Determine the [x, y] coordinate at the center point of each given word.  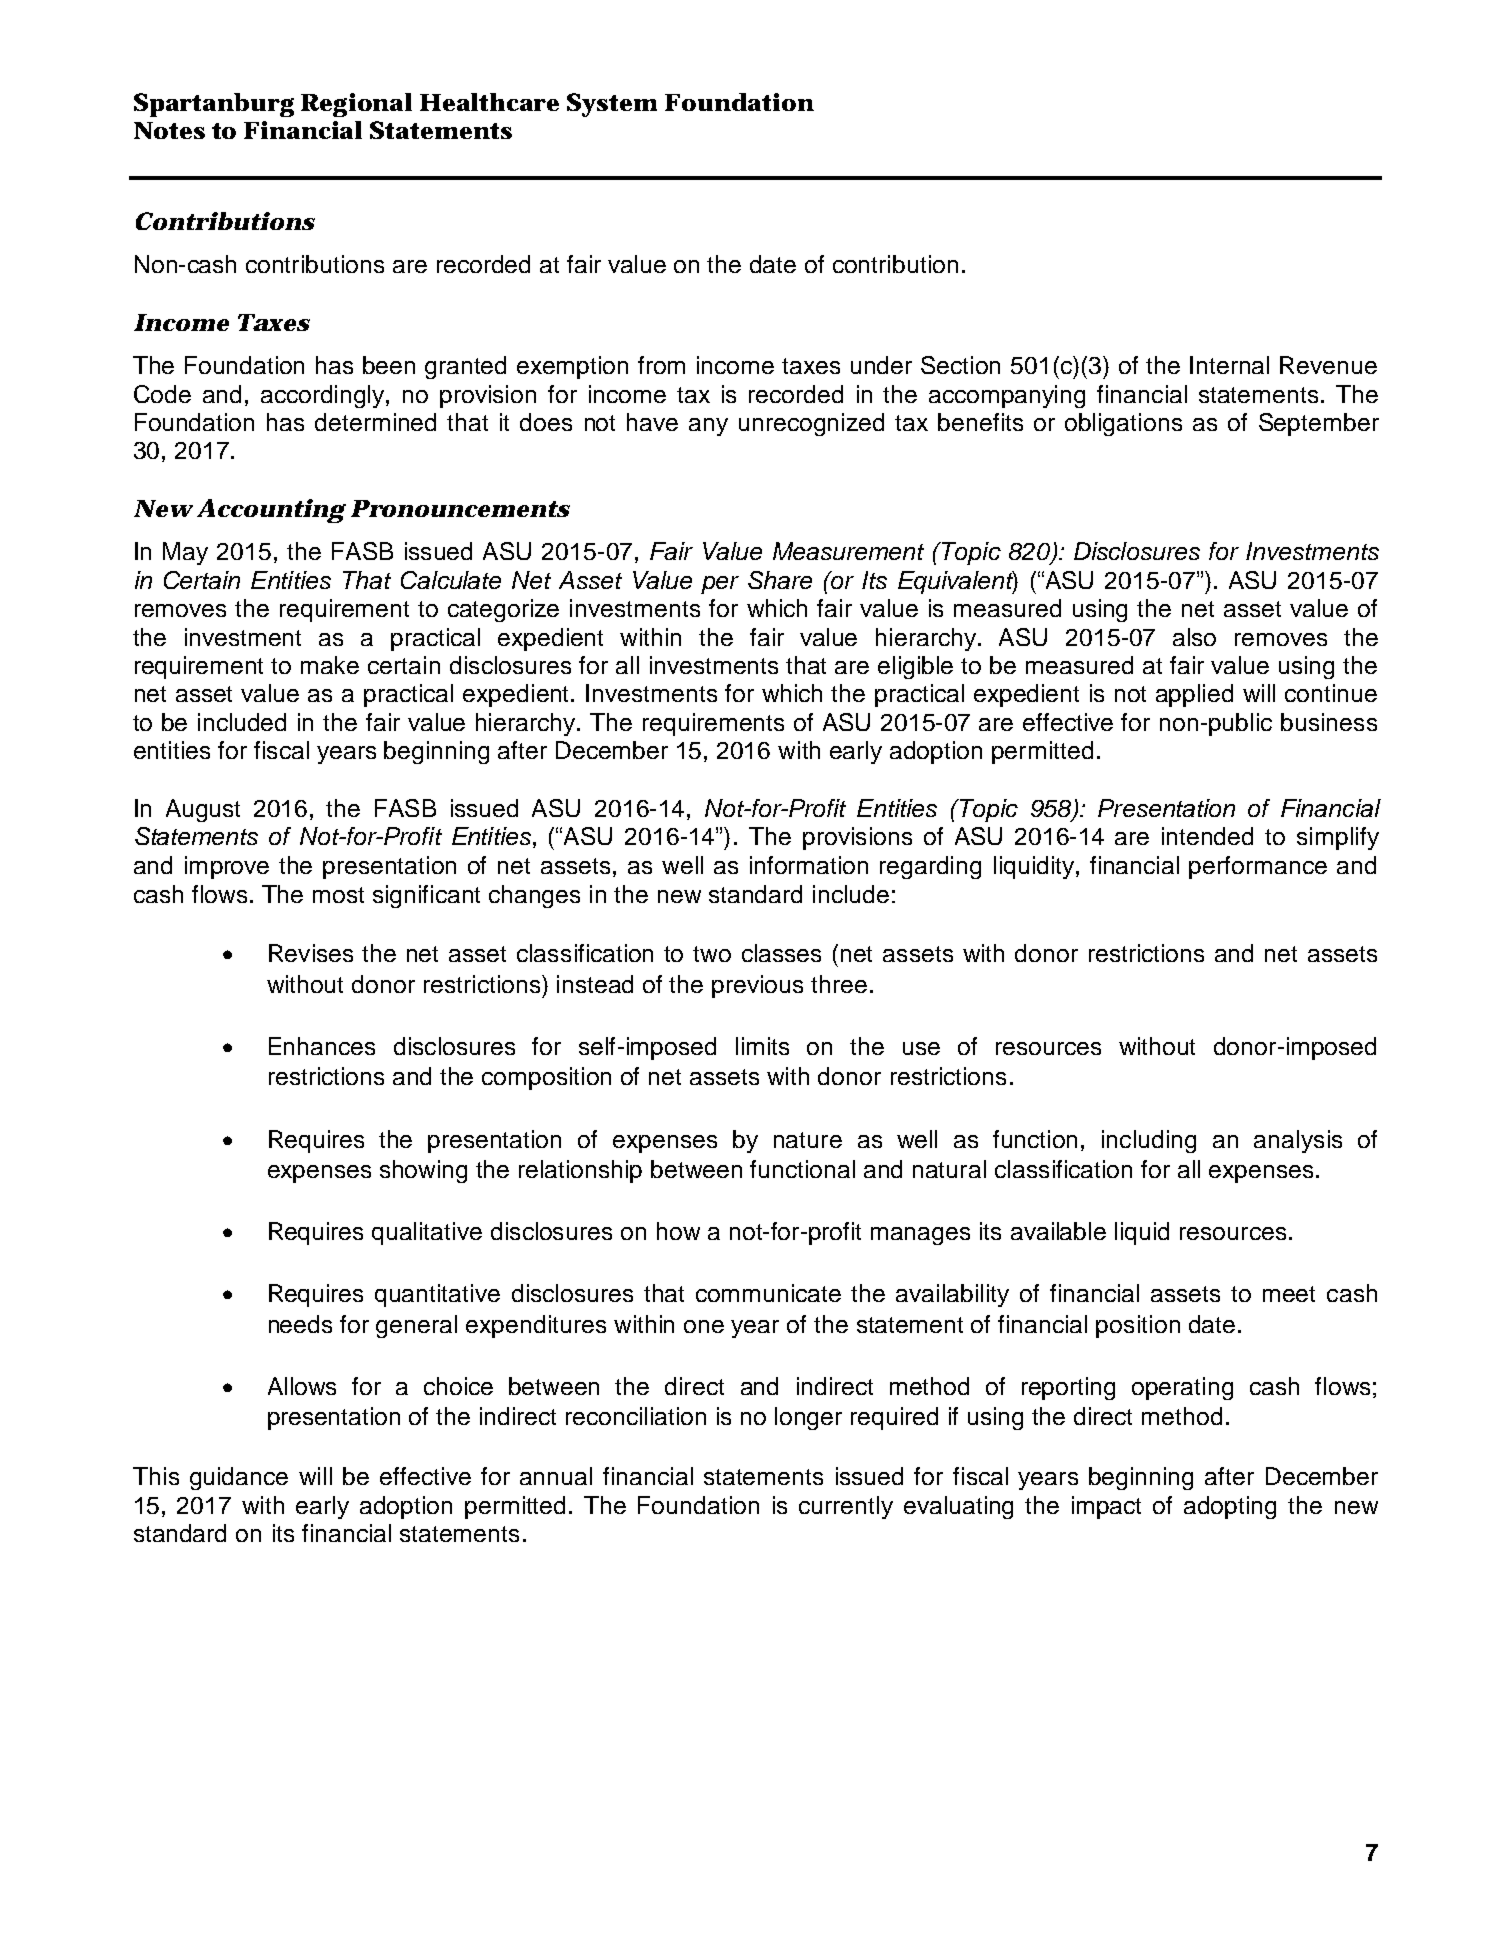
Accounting [271, 511]
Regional [356, 105]
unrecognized [811, 424]
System [612, 105]
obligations [1123, 424]
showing [423, 1171]
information [809, 865]
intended [1207, 836]
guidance [239, 1478]
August [203, 810]
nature [808, 1140]
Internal [1229, 365]
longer [808, 1418]
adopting [1230, 1507]
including [1149, 1141]
